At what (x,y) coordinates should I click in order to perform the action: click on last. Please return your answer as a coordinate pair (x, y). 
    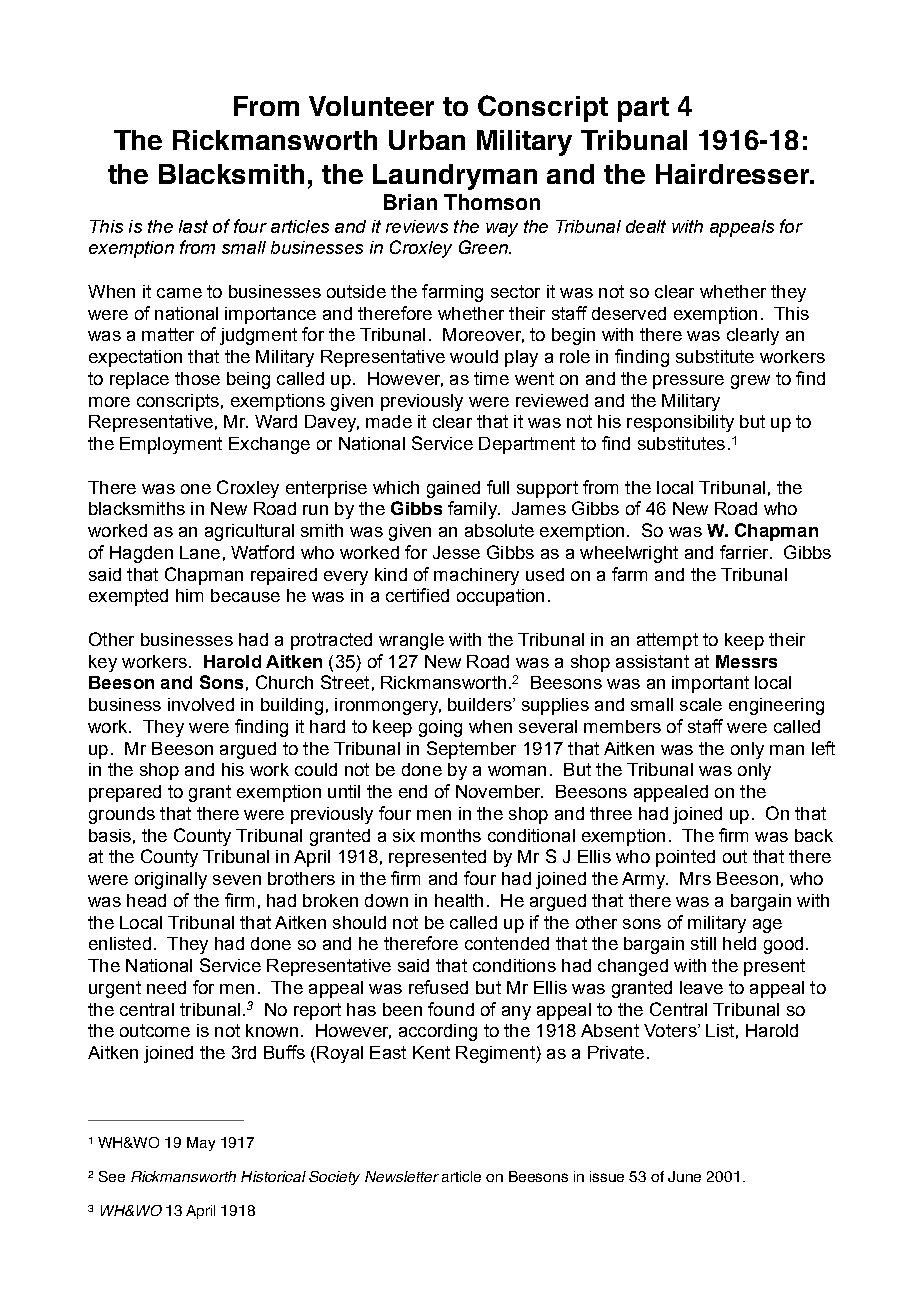
    Looking at the image, I should click on (193, 226).
